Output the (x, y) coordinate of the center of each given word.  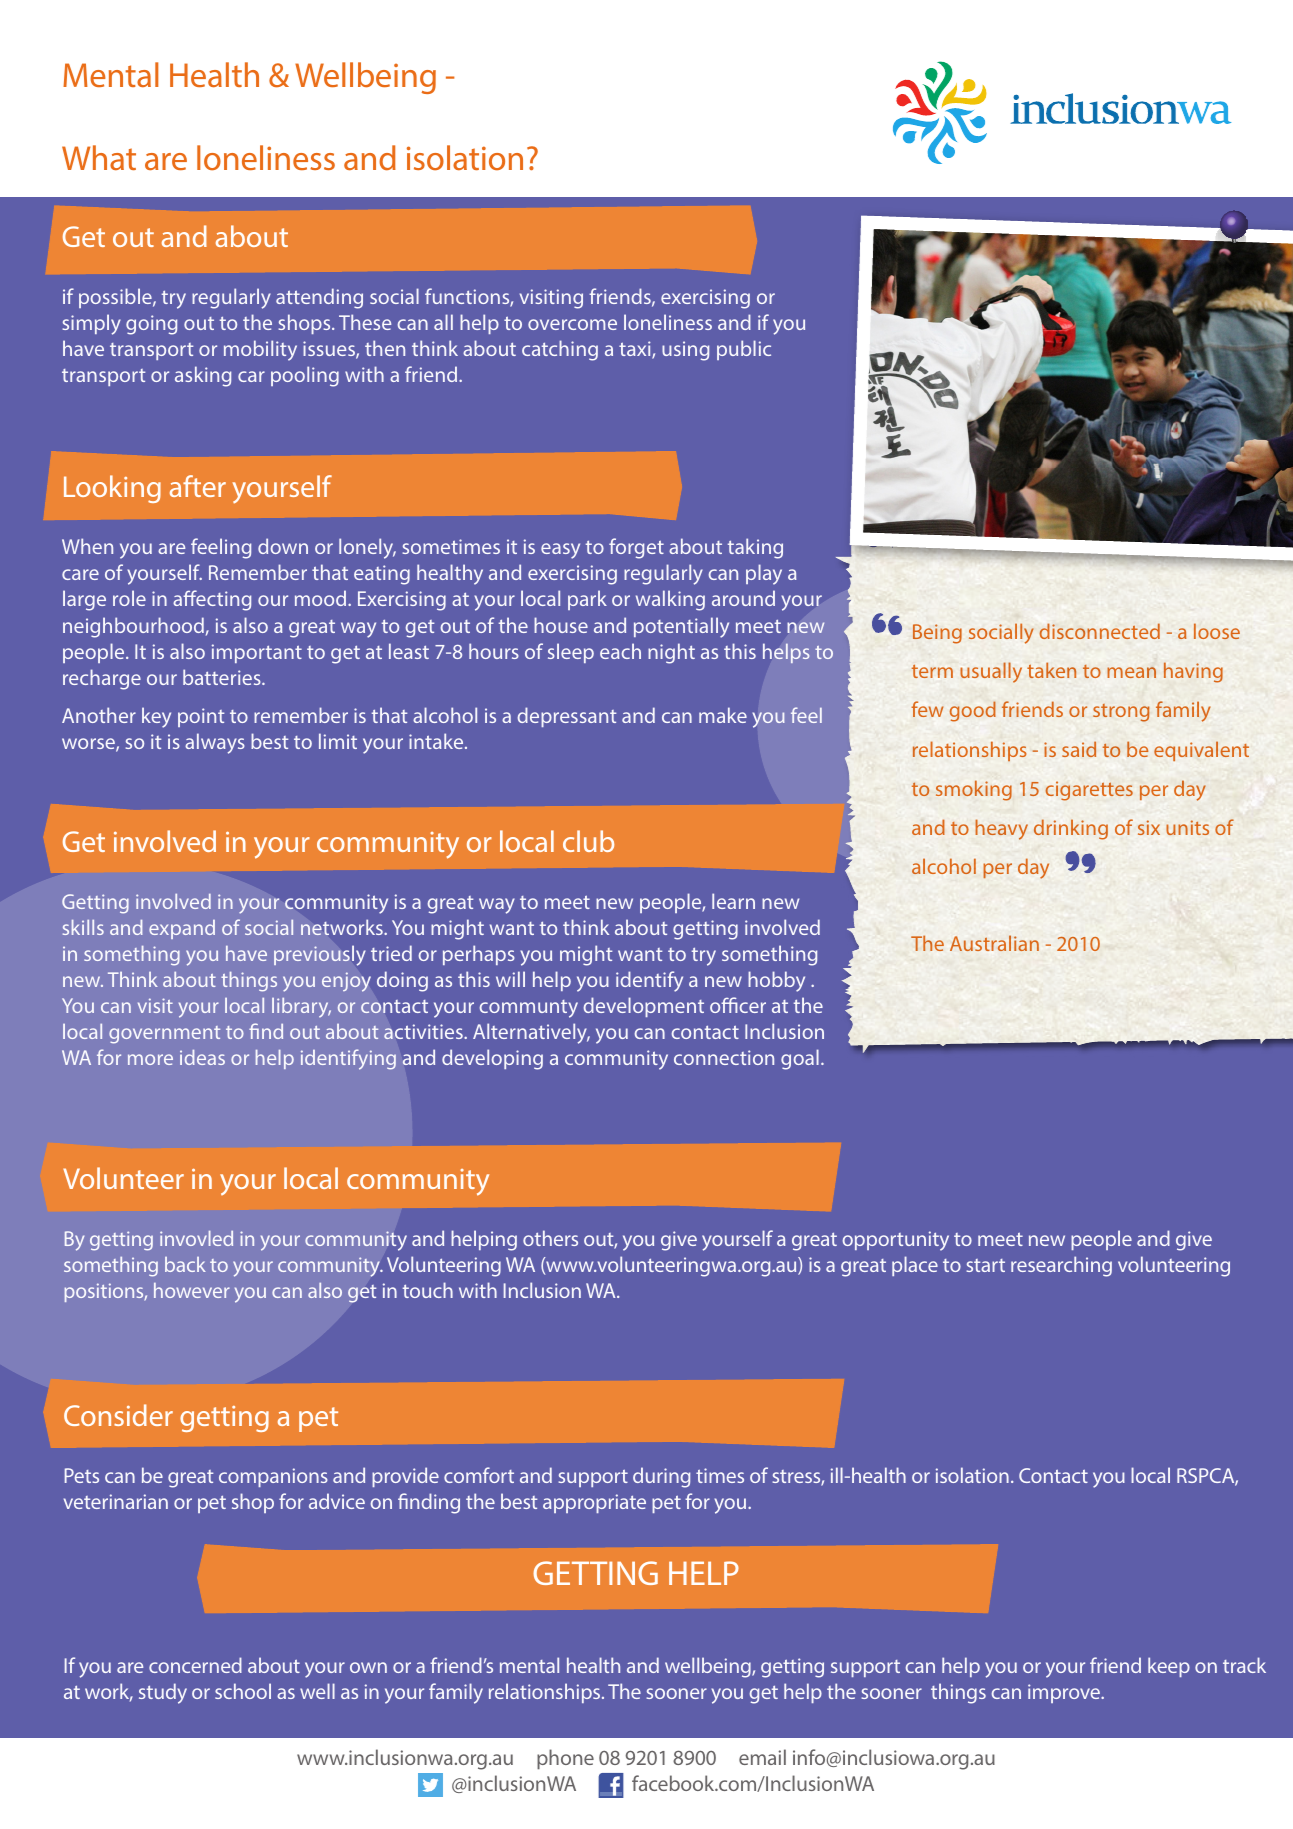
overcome (572, 324)
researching (1061, 1266)
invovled (196, 1238)
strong (1121, 713)
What (99, 157)
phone (565, 1759)
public (744, 350)
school (243, 1691)
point (201, 717)
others (550, 1238)
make (723, 715)
